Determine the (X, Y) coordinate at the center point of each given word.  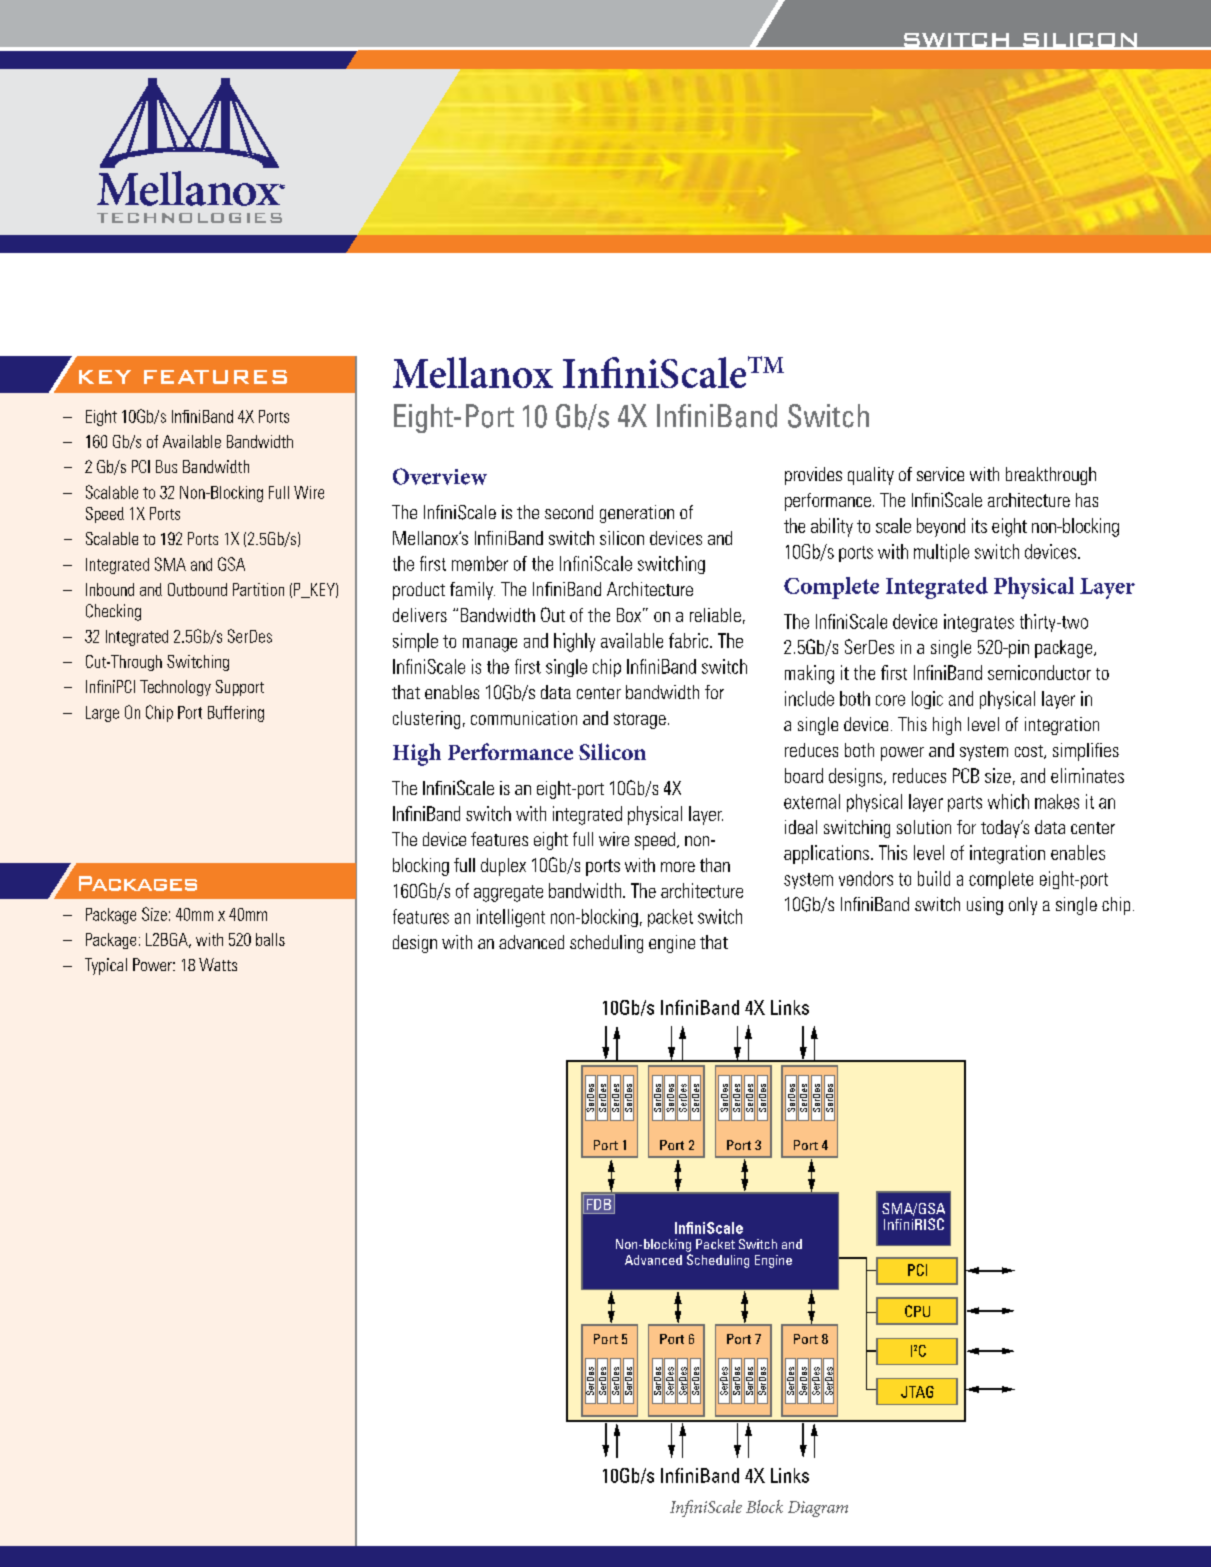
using (985, 906)
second (569, 512)
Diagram (818, 1509)
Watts (218, 964)
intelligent (511, 918)
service (940, 474)
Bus (166, 466)
